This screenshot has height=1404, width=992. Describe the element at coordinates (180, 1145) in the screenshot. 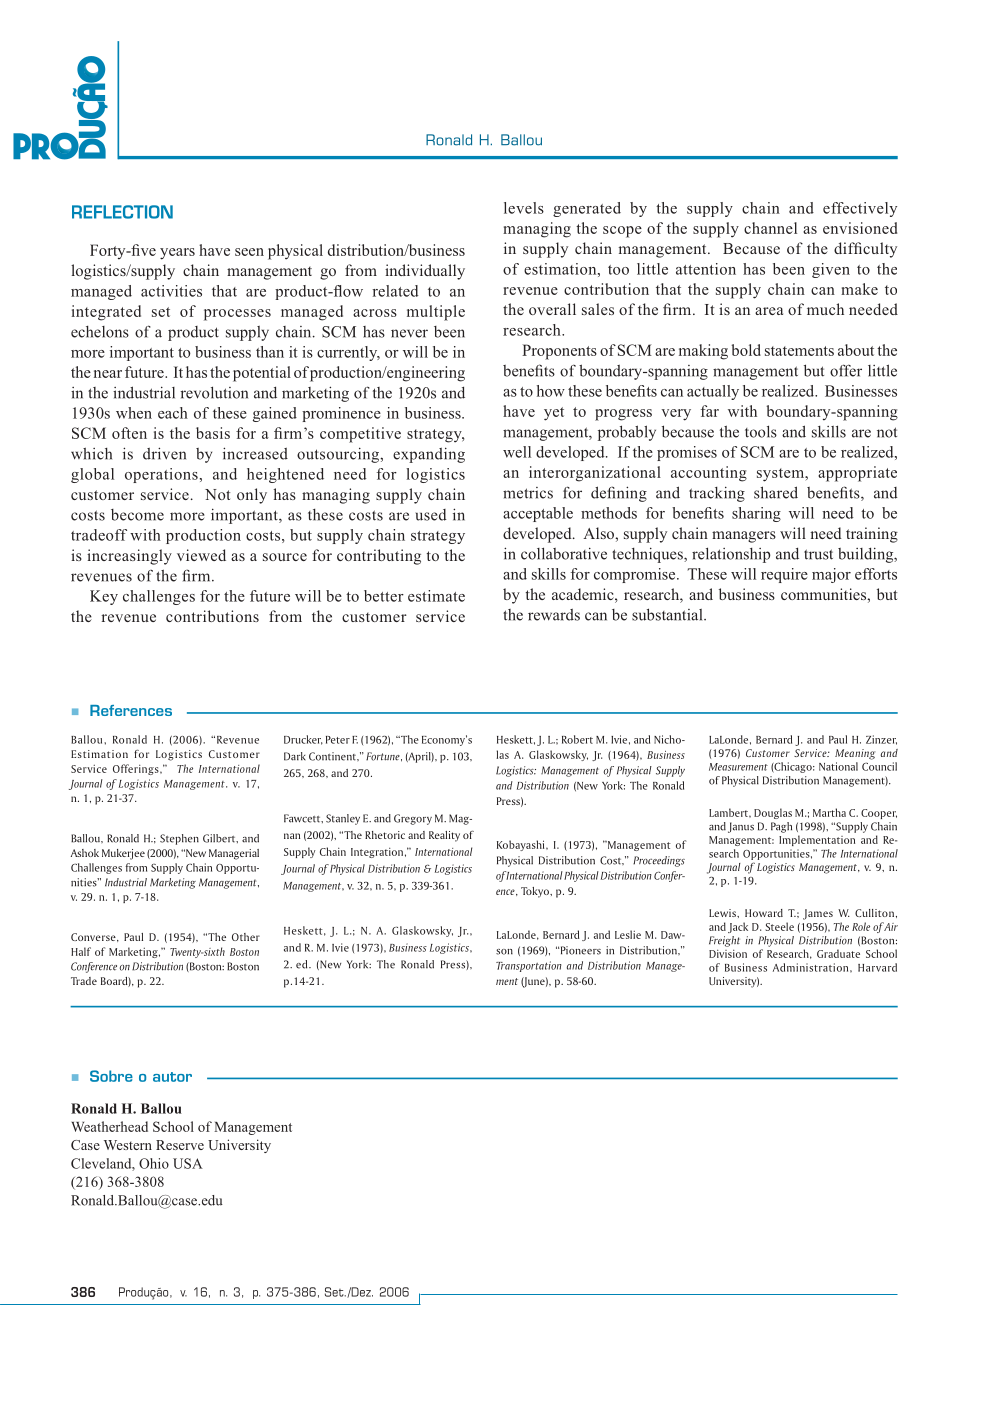

I see `Reserve` at that location.
